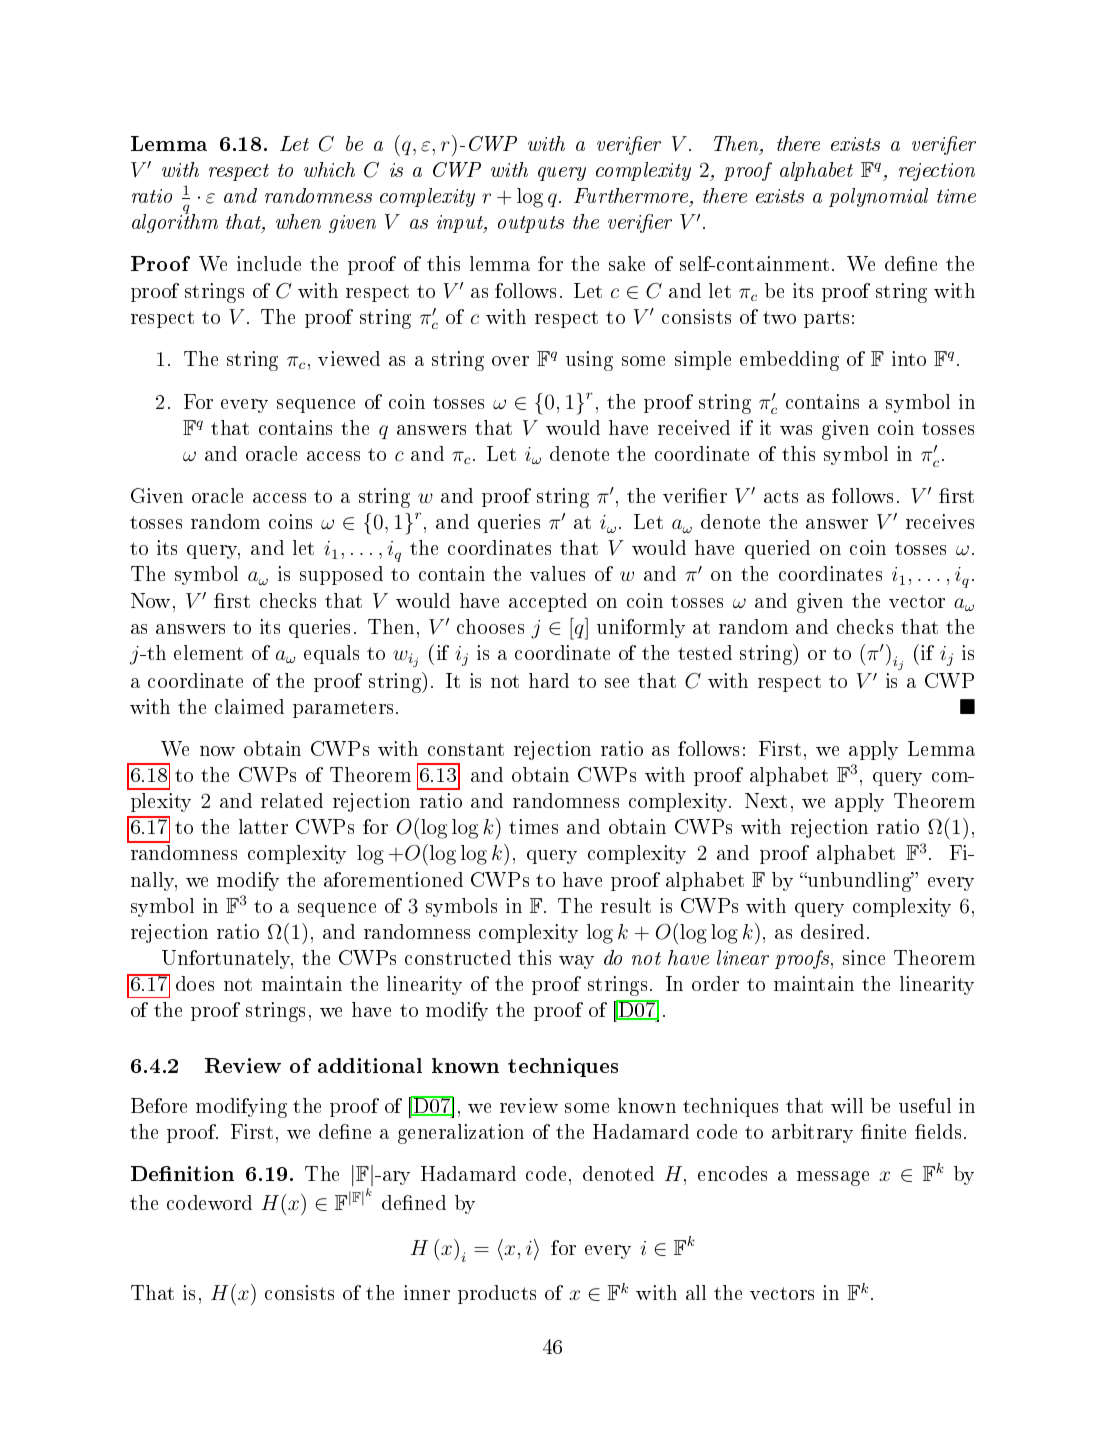  What do you see at coordinates (847, 1105) in the screenshot?
I see `will` at bounding box center [847, 1105].
